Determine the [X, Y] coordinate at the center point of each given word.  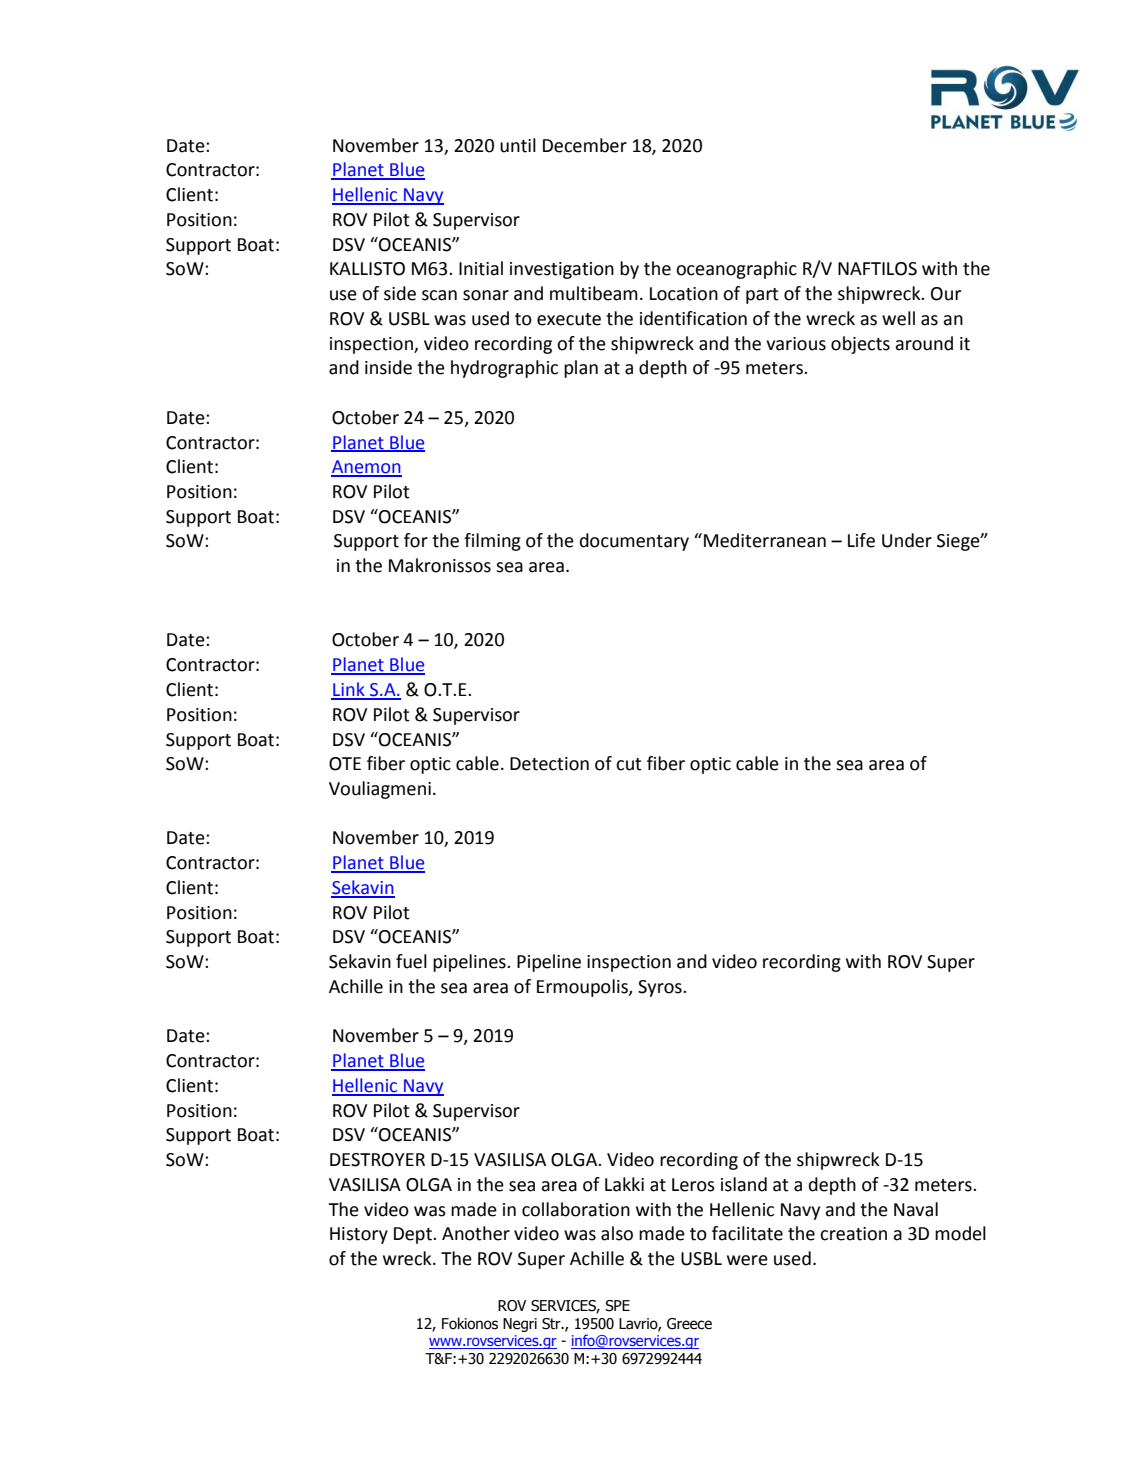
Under [907, 540]
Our [946, 294]
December [585, 145]
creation [853, 1234]
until [518, 145]
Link [349, 690]
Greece [689, 1324]
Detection [549, 764]
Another [476, 1233]
